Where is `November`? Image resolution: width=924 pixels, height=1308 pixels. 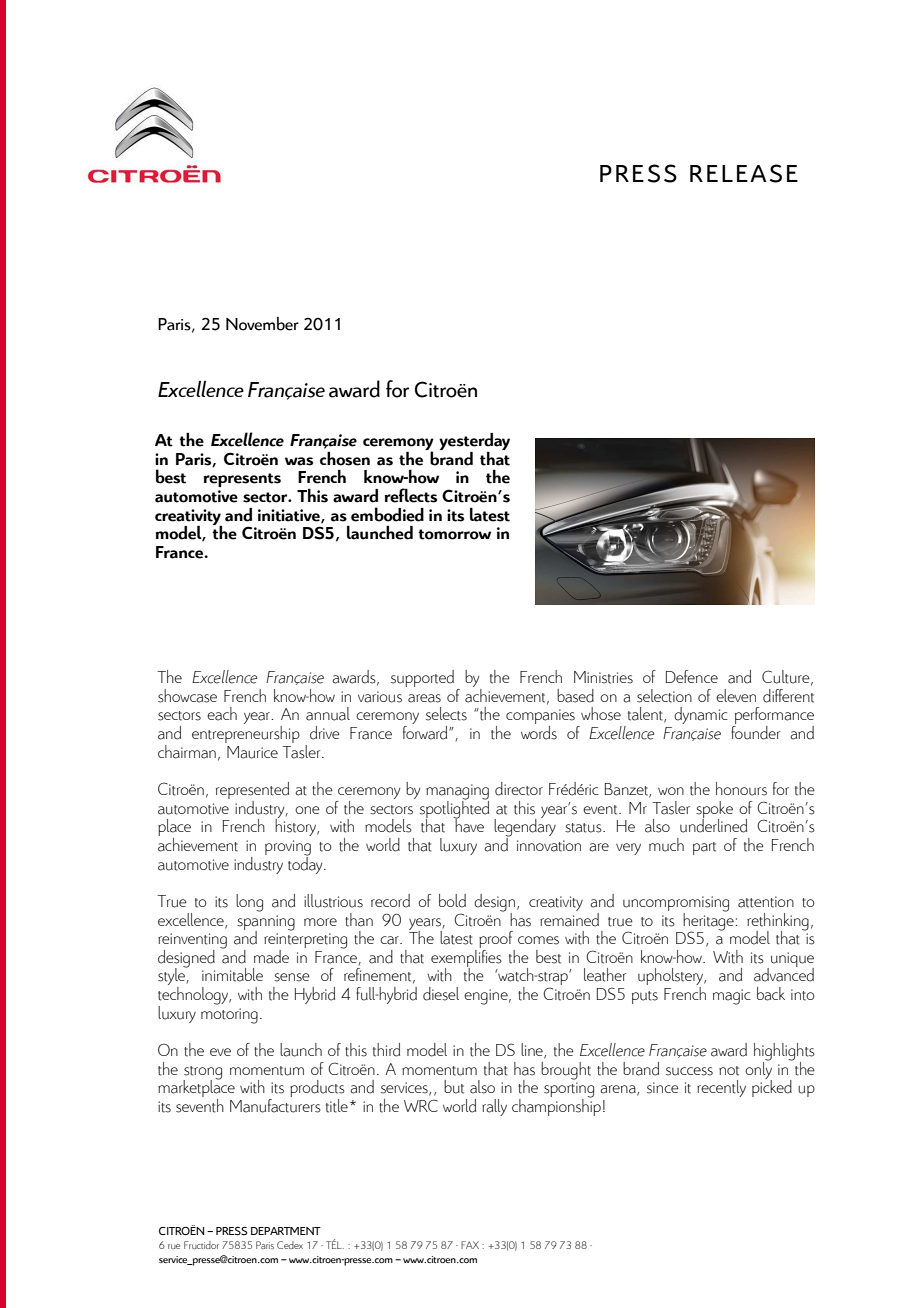
November is located at coordinates (262, 324).
